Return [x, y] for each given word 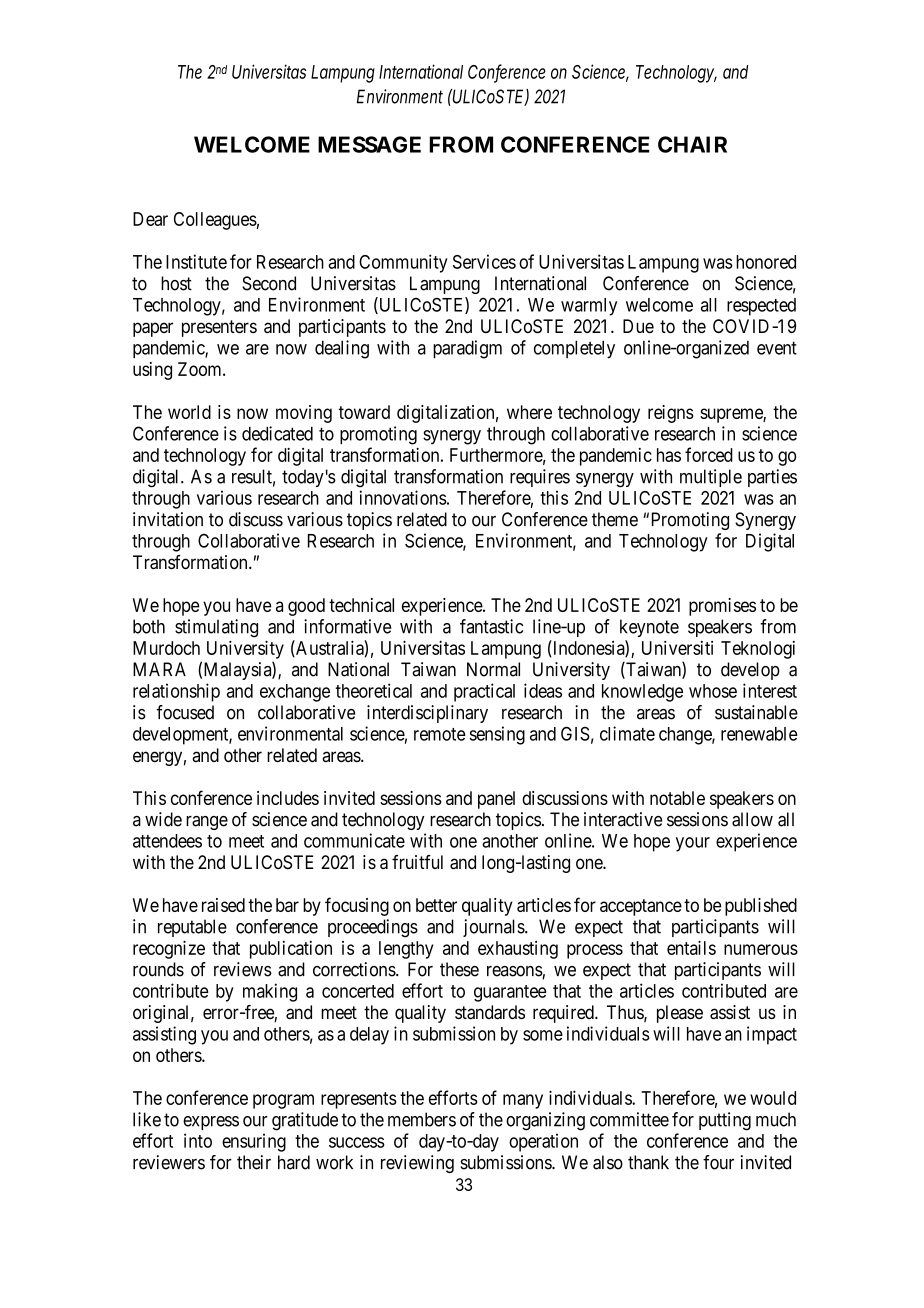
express [211, 1123]
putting [725, 1121]
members [422, 1119]
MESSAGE [369, 144]
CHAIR [692, 144]
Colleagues [215, 221]
